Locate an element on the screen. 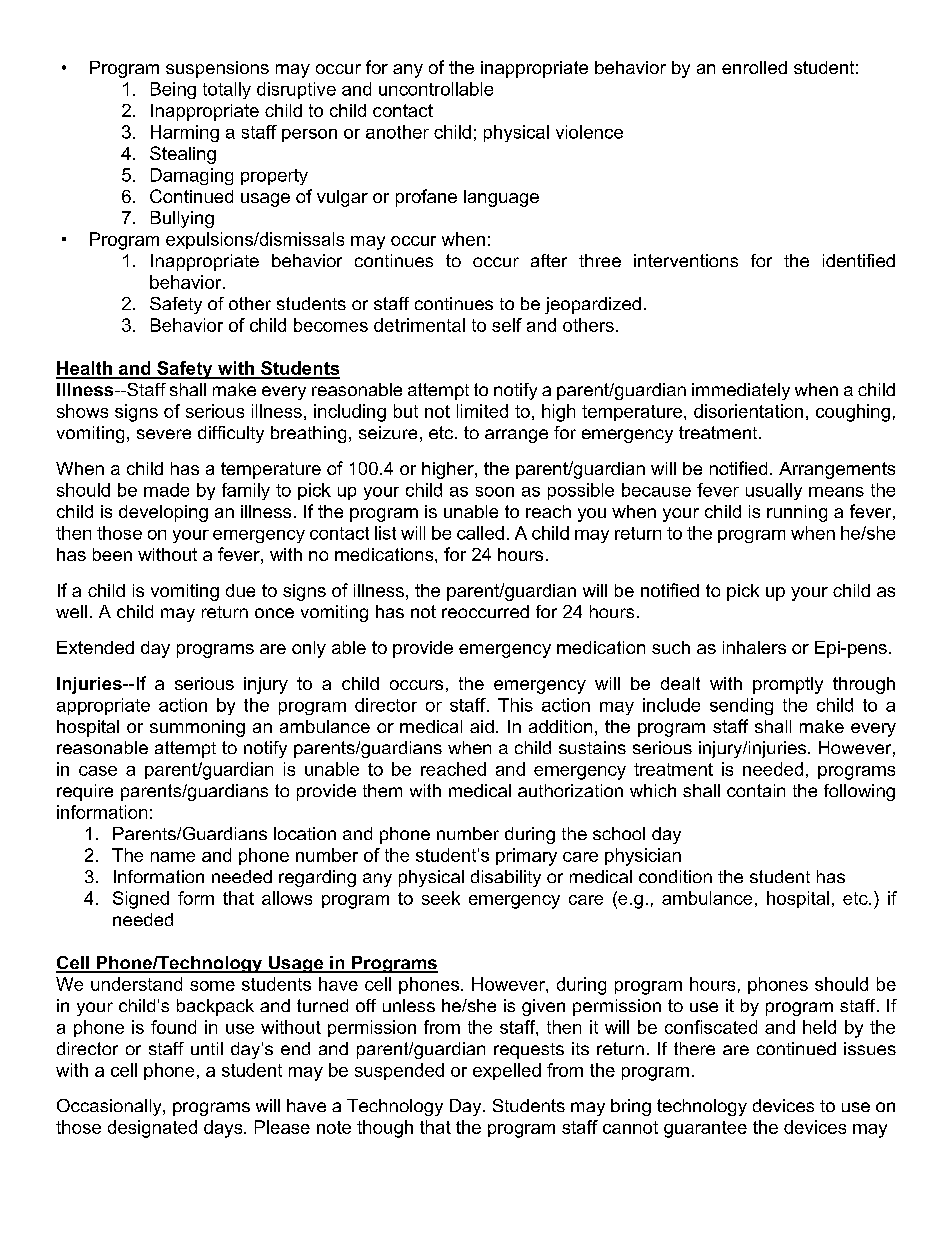 The height and width of the screenshot is (1233, 952). due is located at coordinates (240, 590).
